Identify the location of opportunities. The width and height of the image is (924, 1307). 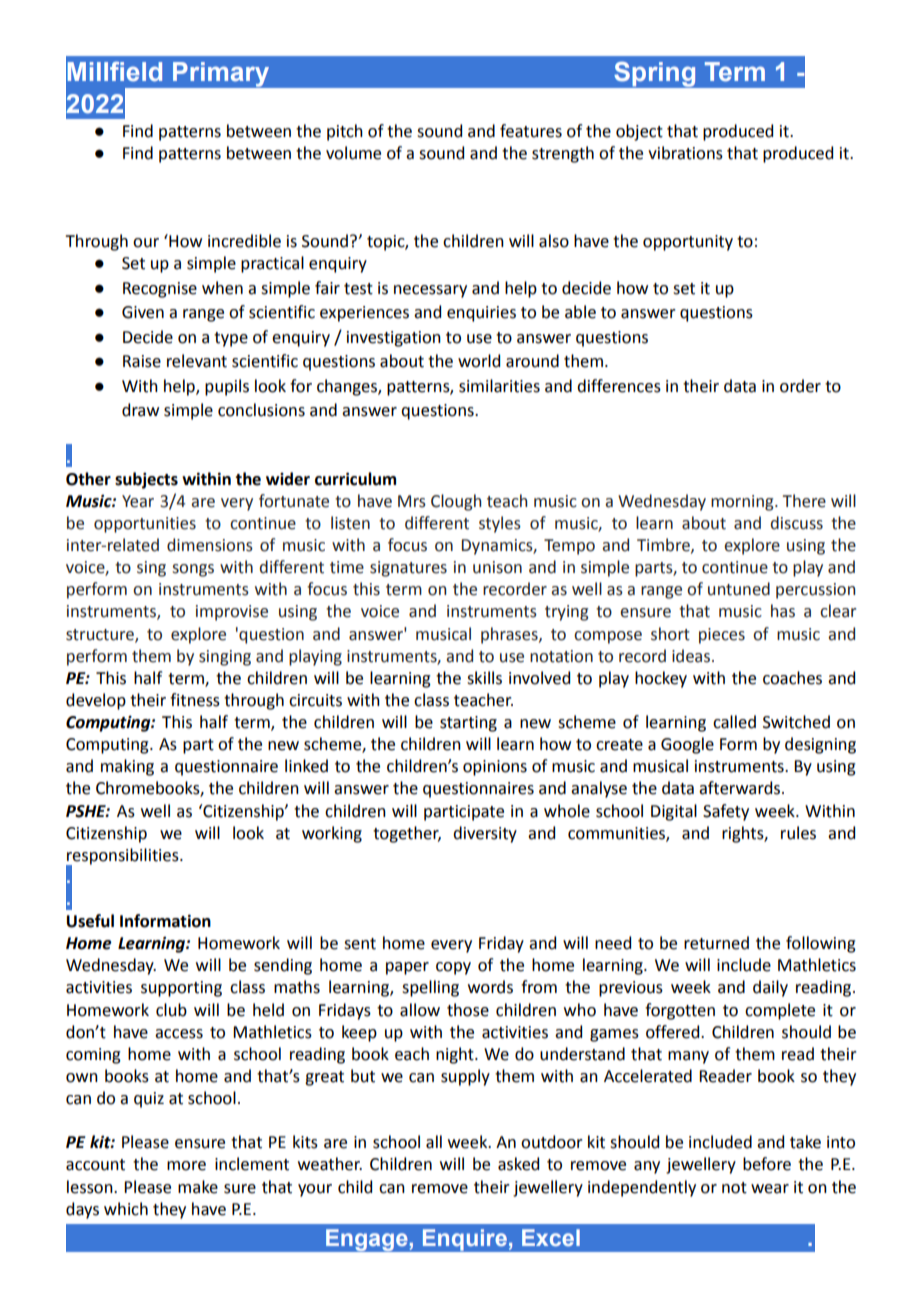
(145, 525).
